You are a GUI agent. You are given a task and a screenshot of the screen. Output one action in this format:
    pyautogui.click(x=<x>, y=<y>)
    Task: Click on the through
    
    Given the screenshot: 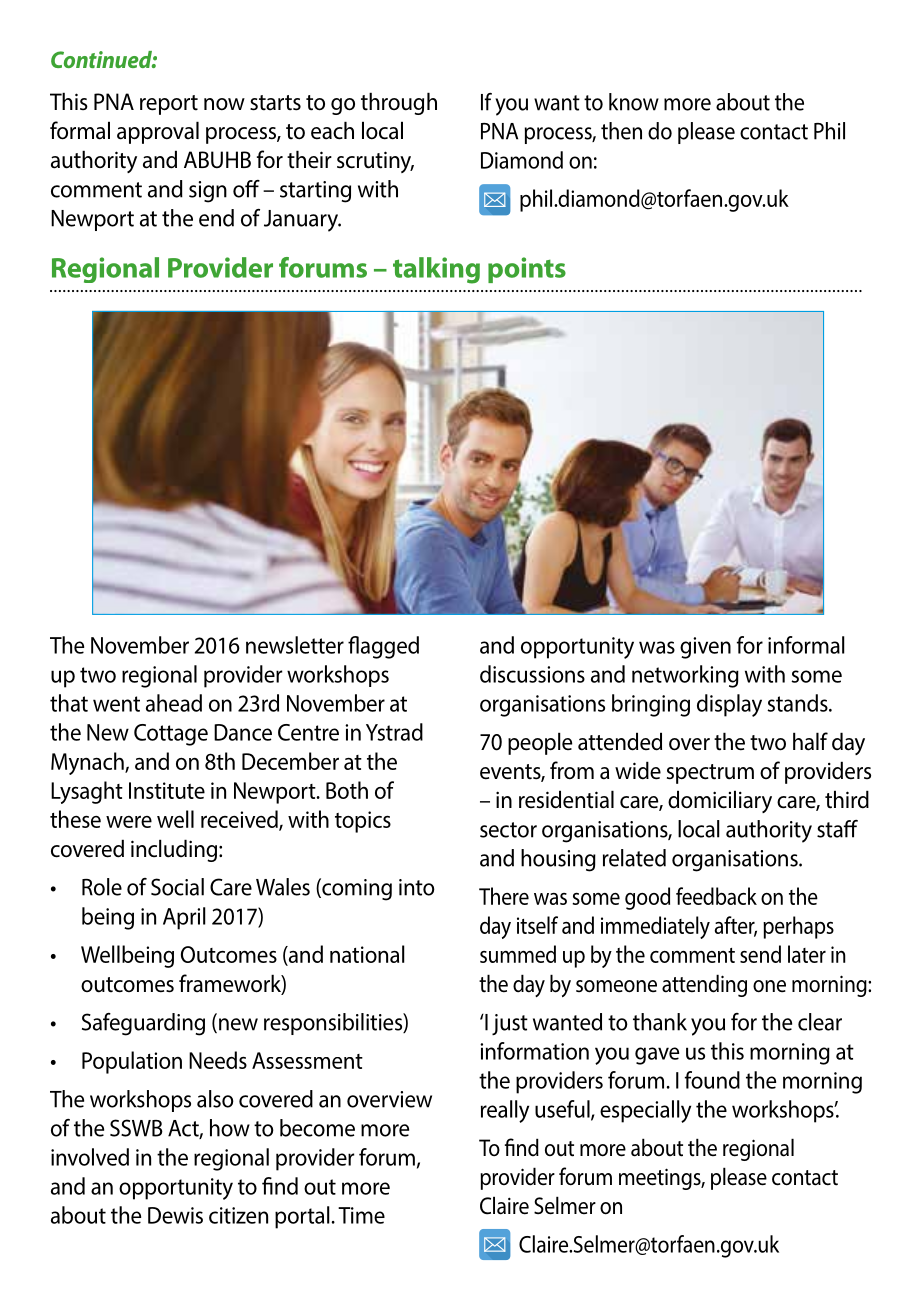 What is the action you would take?
    pyautogui.click(x=399, y=103)
